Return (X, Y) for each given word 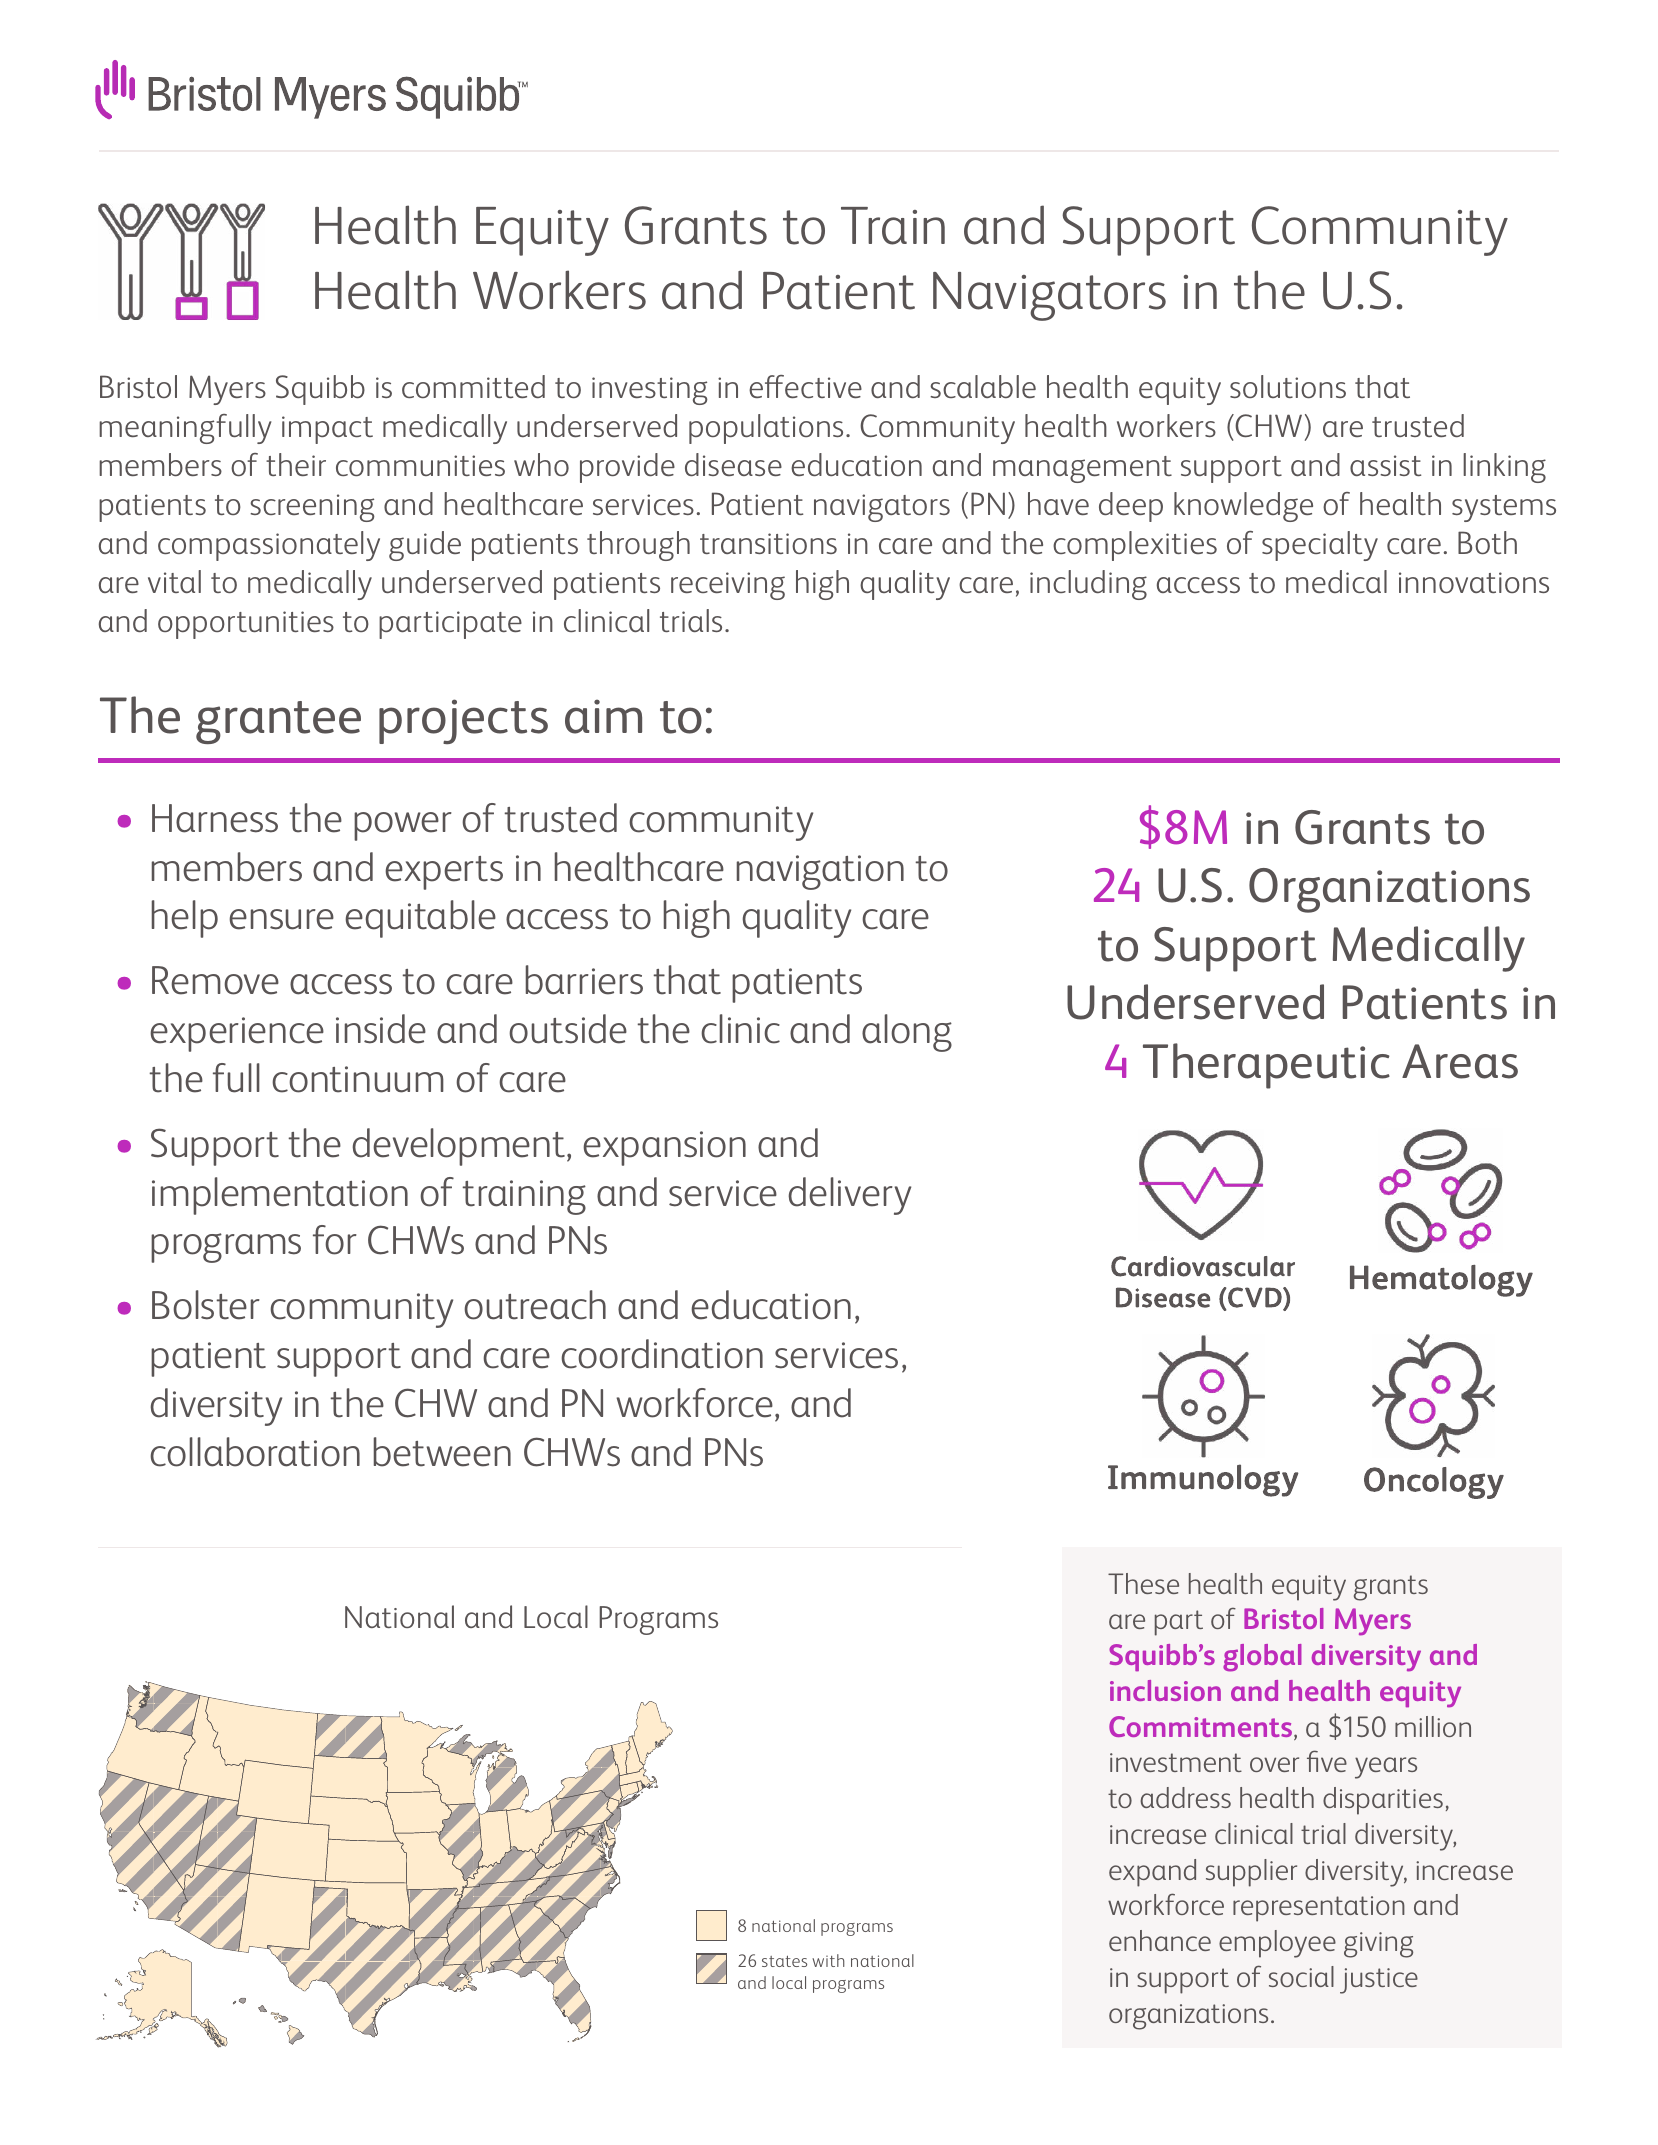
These (1143, 1583)
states (784, 1961)
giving (1378, 1945)
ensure (281, 919)
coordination (662, 1354)
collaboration (255, 1452)
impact (327, 430)
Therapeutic (1266, 1066)
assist (1385, 465)
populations (766, 429)
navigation (820, 872)
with (828, 1960)
